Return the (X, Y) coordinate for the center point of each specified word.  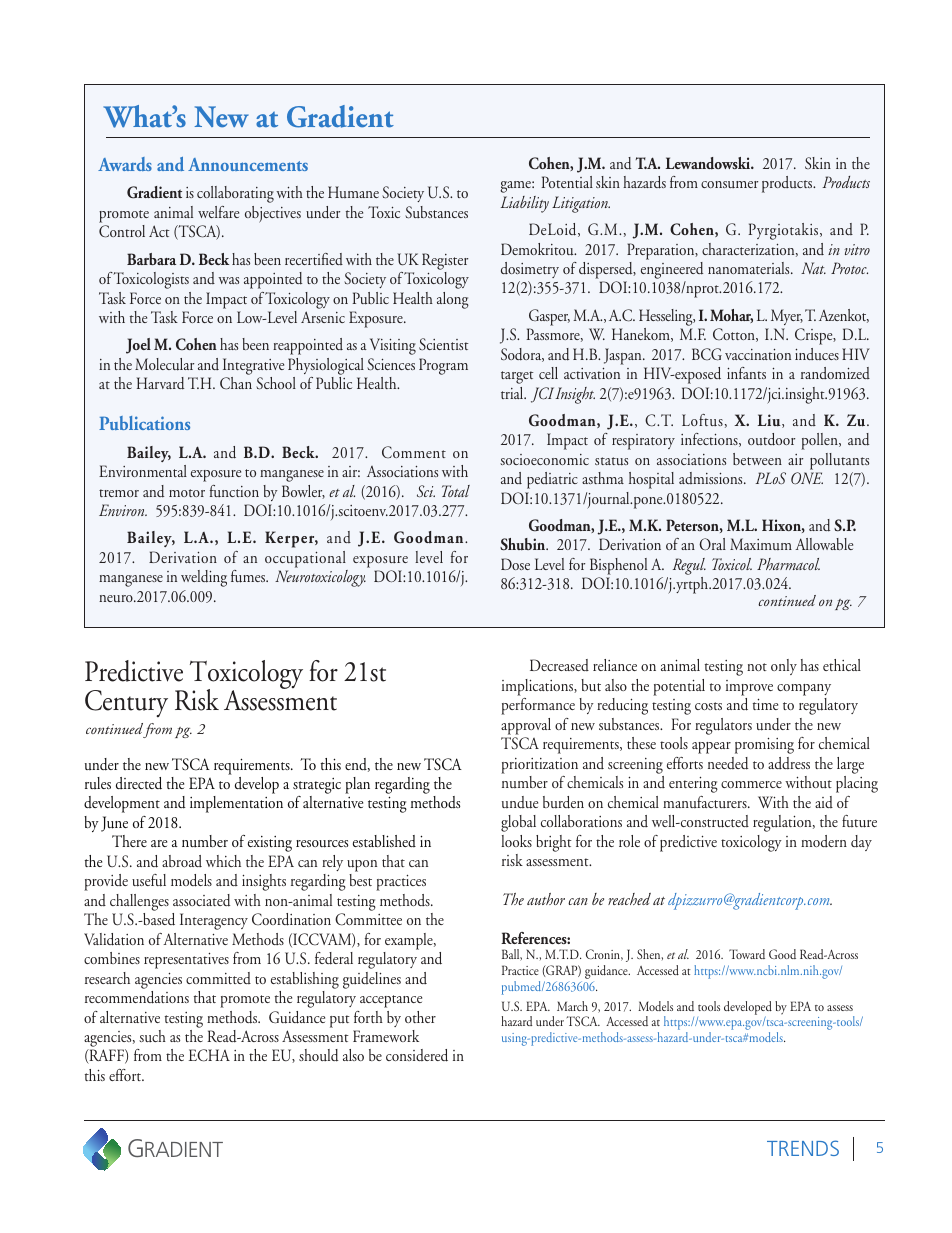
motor (187, 493)
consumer (729, 184)
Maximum (761, 544)
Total (456, 491)
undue (520, 802)
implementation (236, 804)
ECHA (209, 1055)
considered (417, 1055)
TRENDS (803, 1148)
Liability (525, 204)
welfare (218, 212)
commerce (751, 784)
